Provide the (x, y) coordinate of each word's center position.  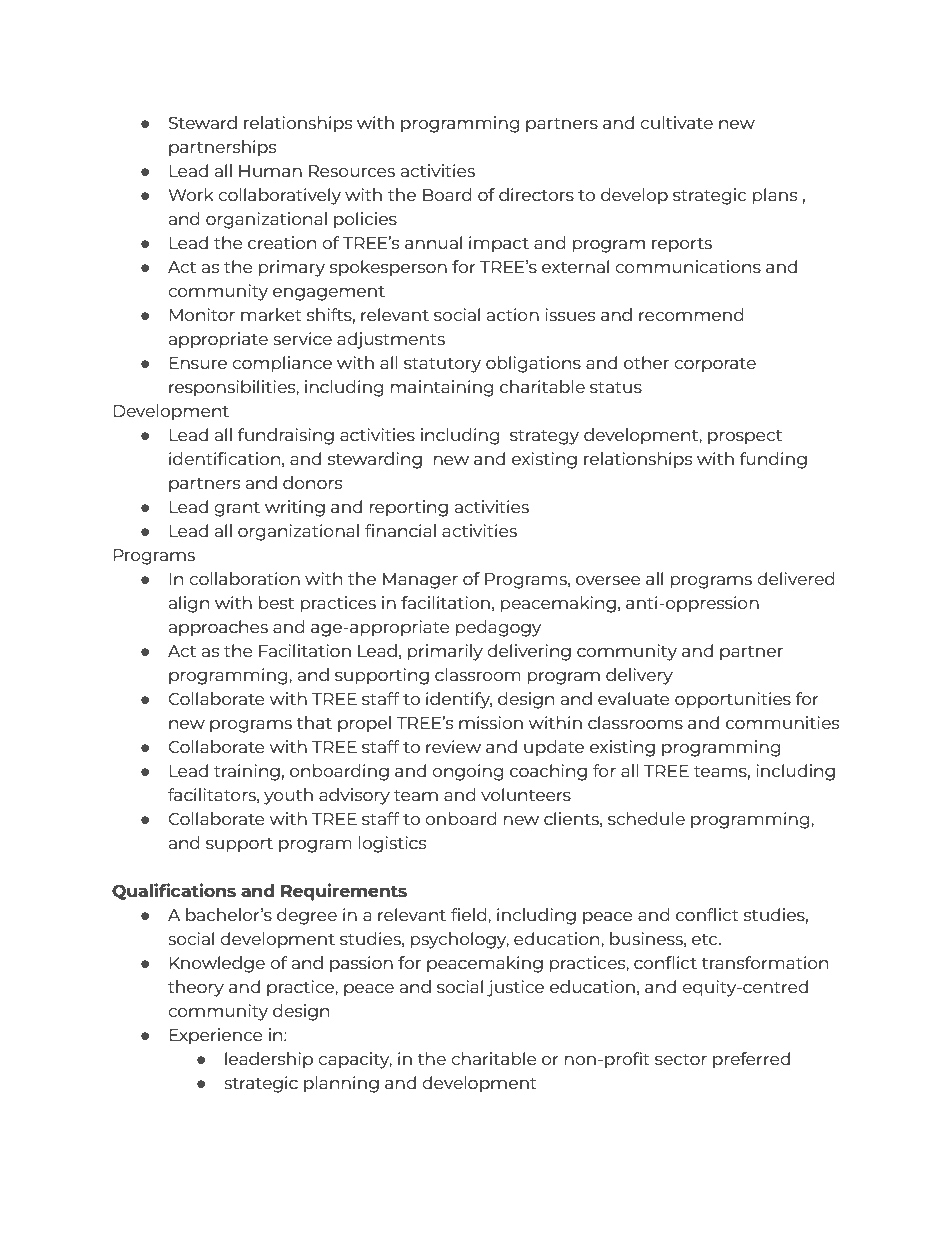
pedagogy (498, 628)
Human (270, 171)
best (276, 602)
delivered (796, 578)
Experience (216, 1036)
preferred (751, 1060)
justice (515, 988)
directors (536, 194)
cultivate (676, 122)
